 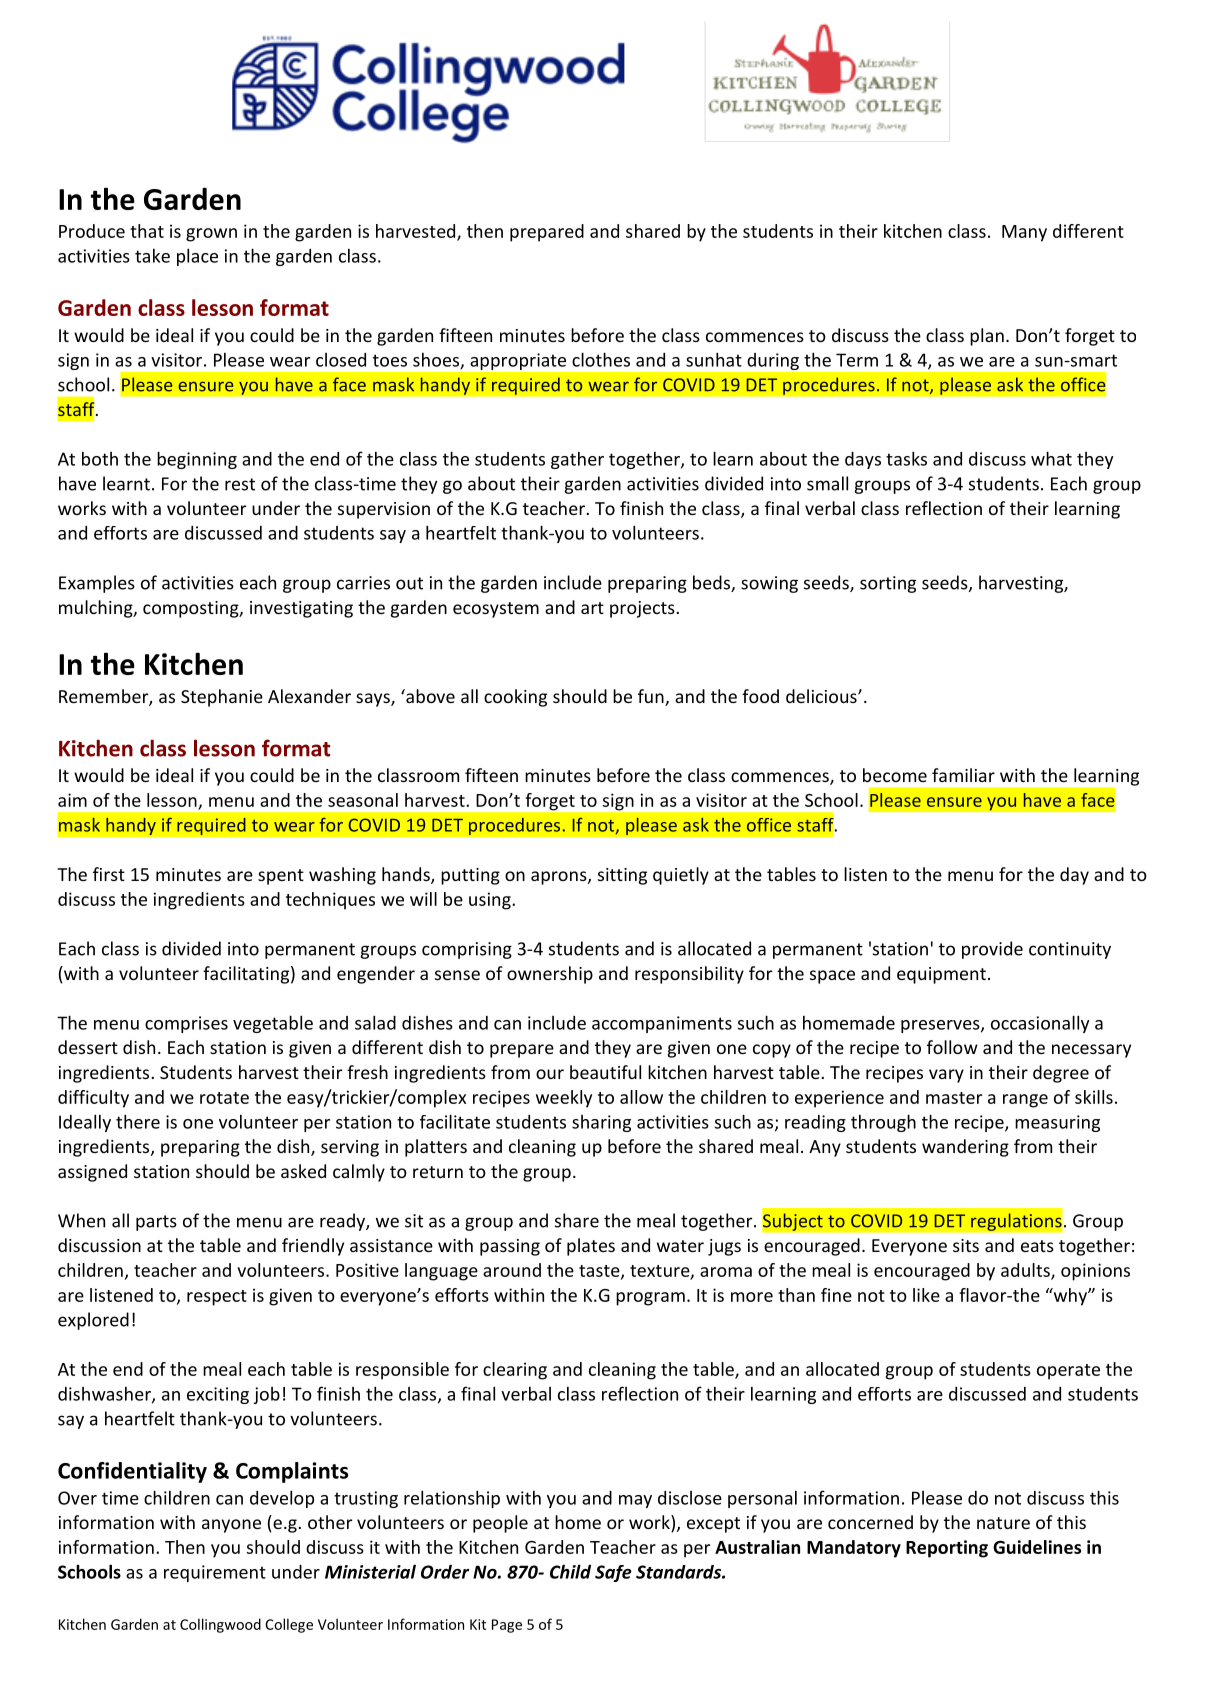 I want to click on place, so click(x=197, y=257).
